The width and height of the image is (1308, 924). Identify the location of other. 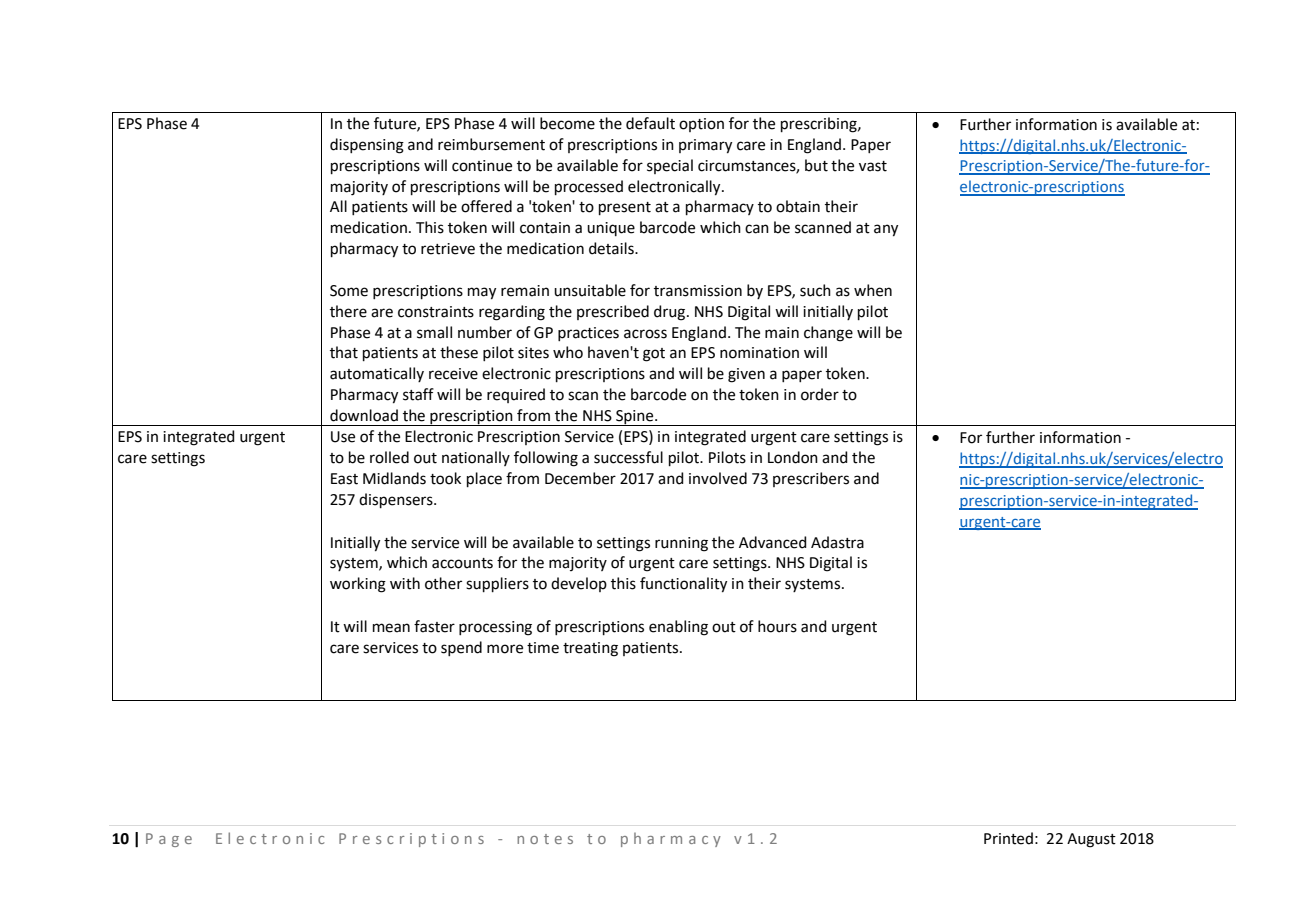
(443, 583).
